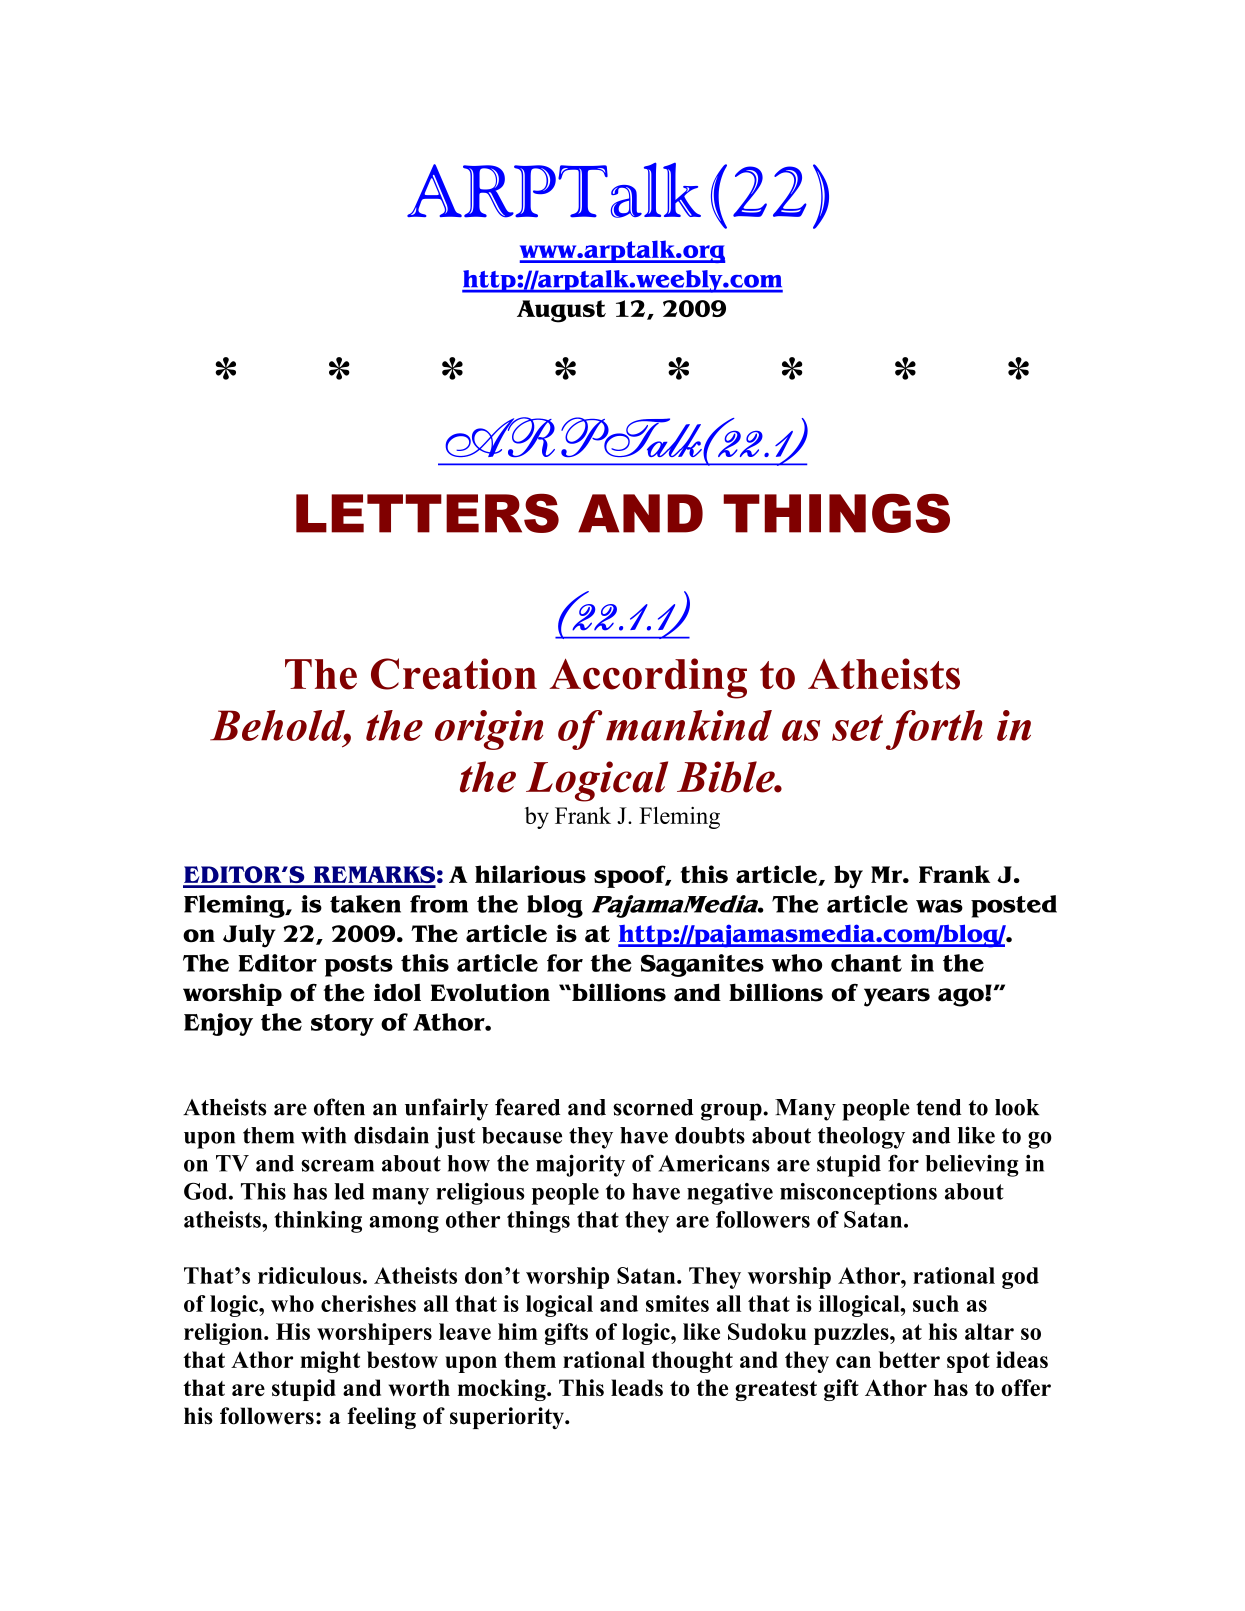  What do you see at coordinates (323, 1135) in the screenshot?
I see `with` at bounding box center [323, 1135].
